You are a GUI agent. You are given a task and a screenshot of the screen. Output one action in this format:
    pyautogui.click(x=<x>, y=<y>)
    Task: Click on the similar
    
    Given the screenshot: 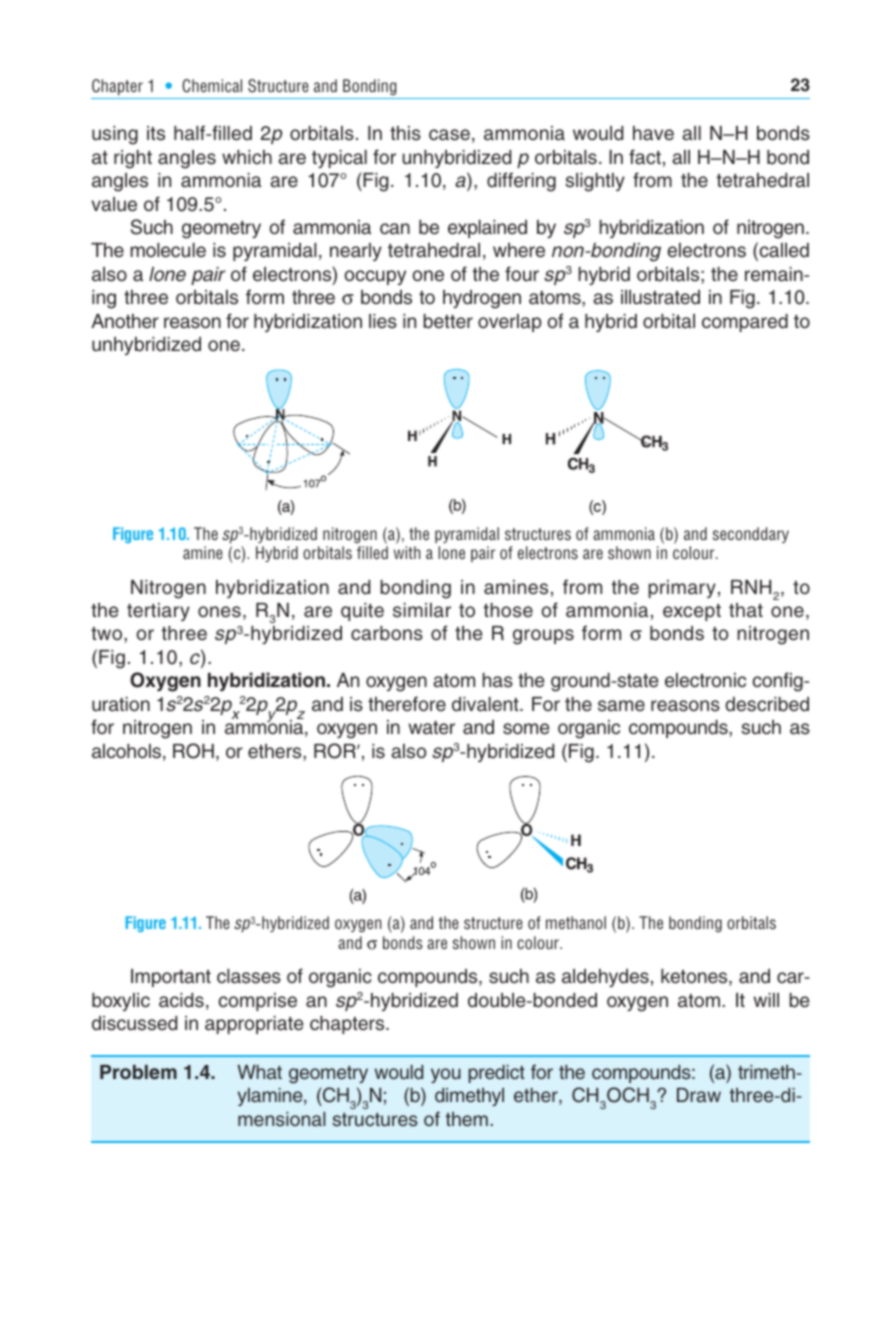 What is the action you would take?
    pyautogui.click(x=422, y=610)
